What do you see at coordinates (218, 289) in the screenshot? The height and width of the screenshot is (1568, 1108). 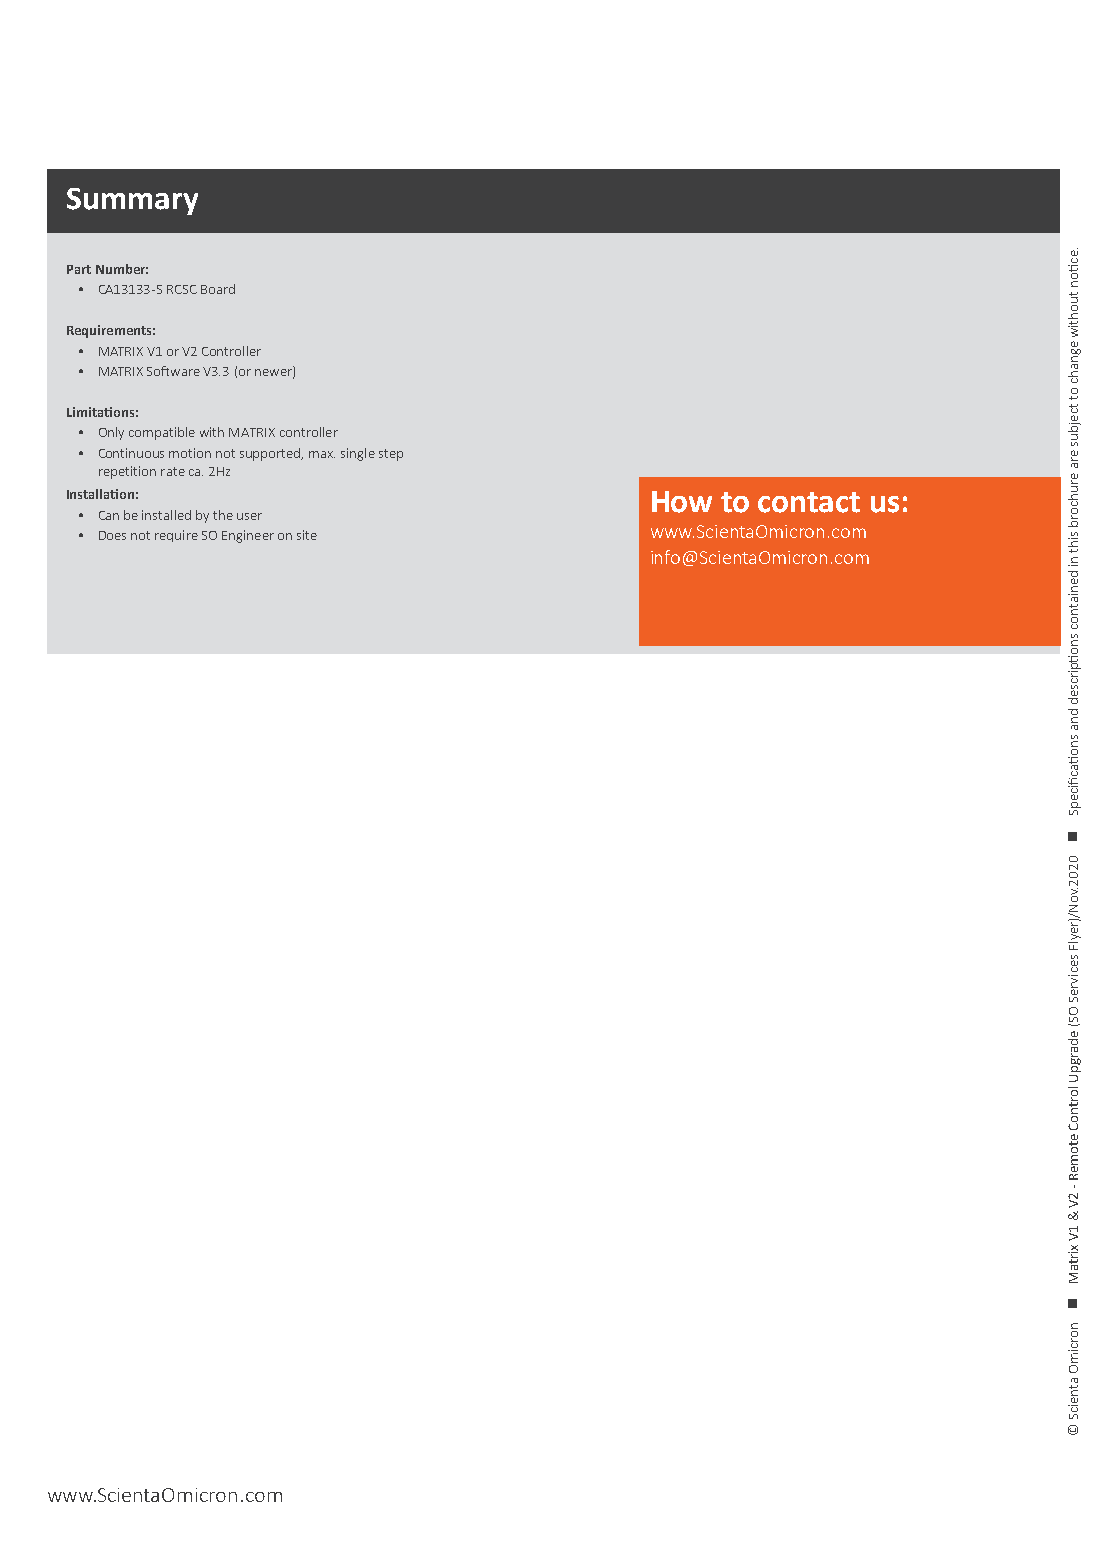 I see `Board` at bounding box center [218, 289].
